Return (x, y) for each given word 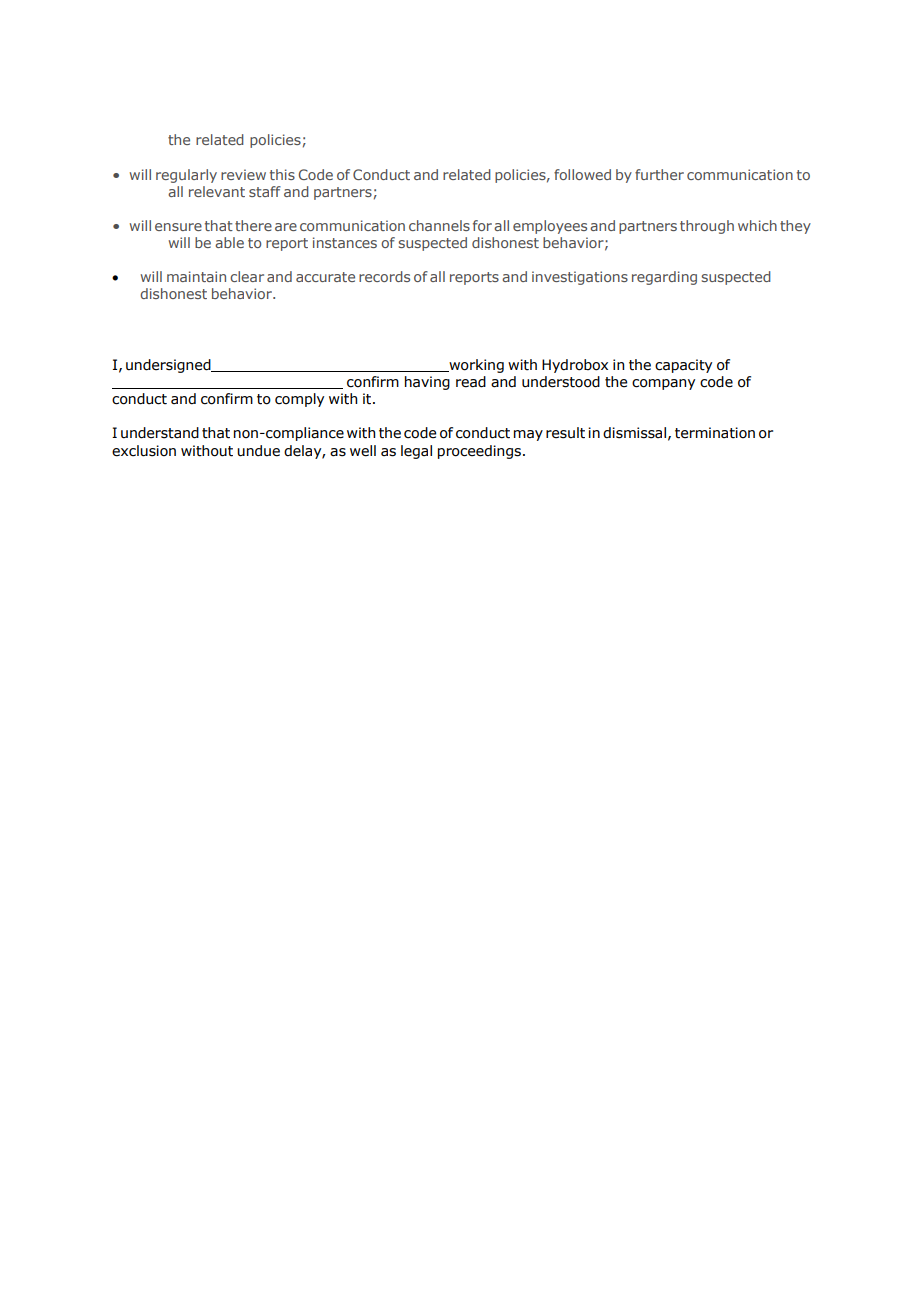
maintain (196, 276)
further (659, 174)
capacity (683, 366)
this (282, 174)
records (384, 276)
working (475, 366)
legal (416, 452)
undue (258, 451)
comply (299, 400)
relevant (217, 191)
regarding (664, 278)
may (528, 435)
